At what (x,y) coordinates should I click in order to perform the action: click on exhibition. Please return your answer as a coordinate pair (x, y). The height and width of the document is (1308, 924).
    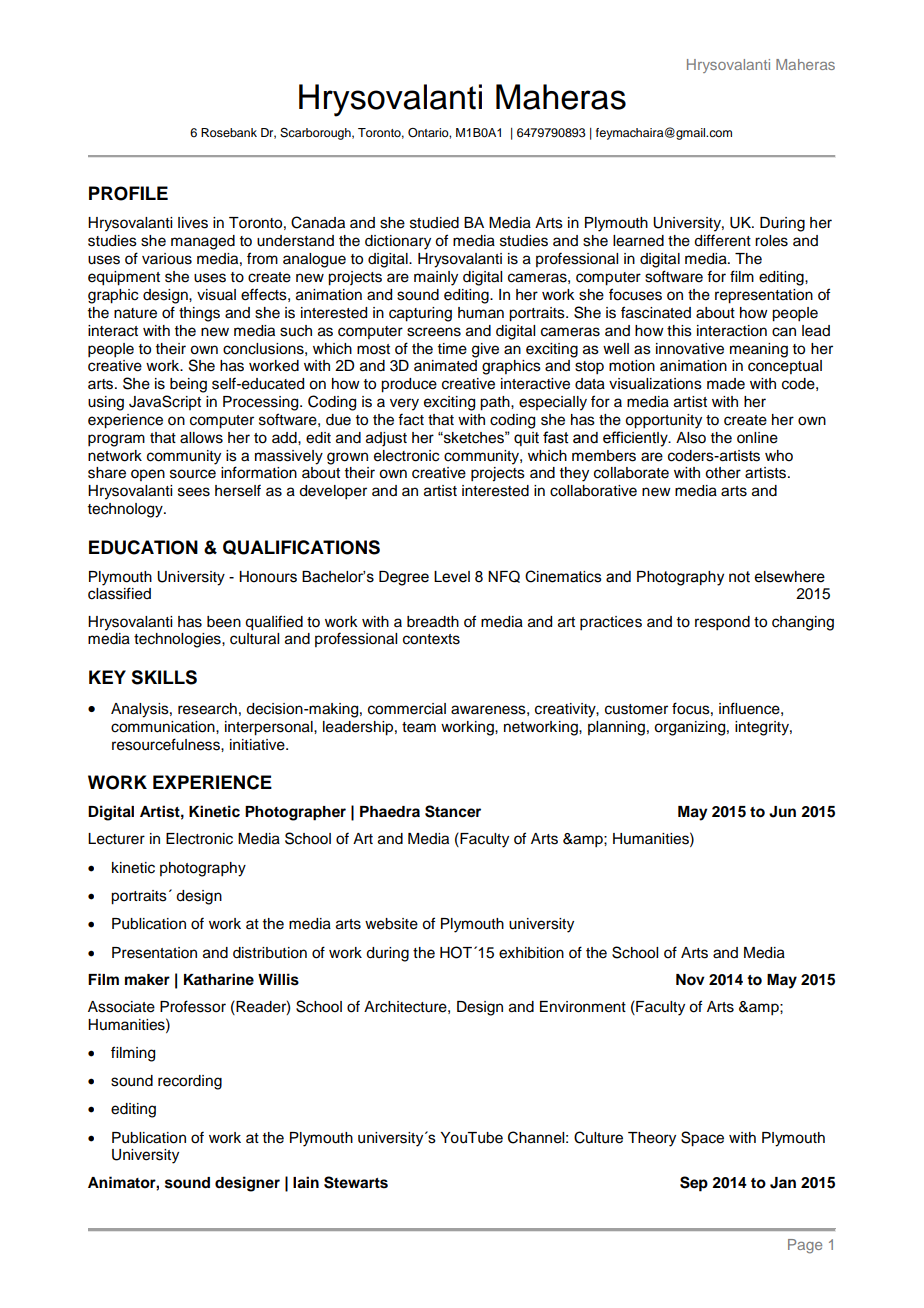
    Looking at the image, I should click on (531, 953).
